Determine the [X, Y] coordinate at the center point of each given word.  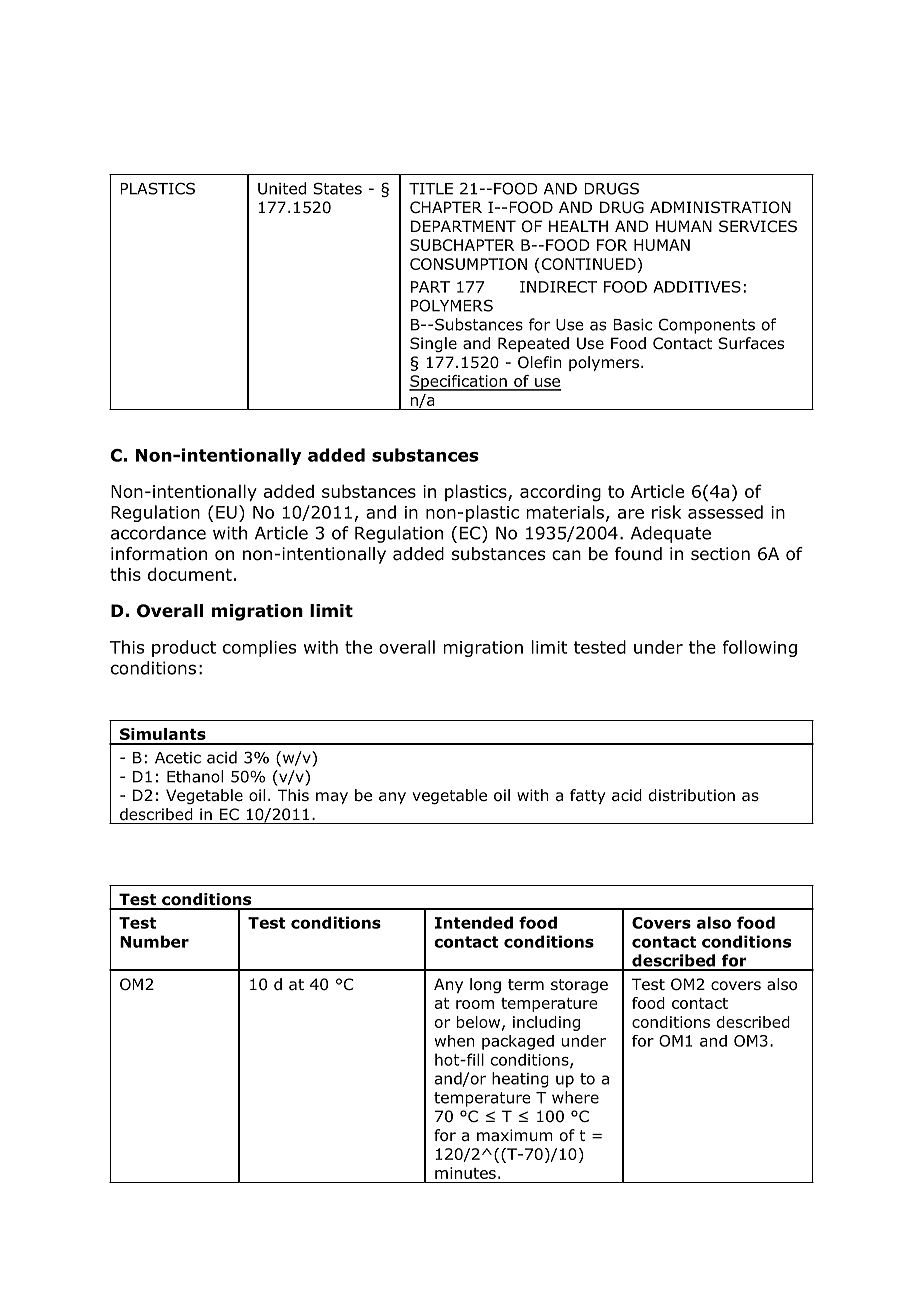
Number [154, 941]
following [760, 648]
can [566, 555]
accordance [158, 533]
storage [579, 986]
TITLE [431, 189]
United [282, 188]
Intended [474, 922]
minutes [465, 1173]
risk [666, 512]
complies [259, 648]
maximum [515, 1135]
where [575, 1097]
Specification [459, 383]
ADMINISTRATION [720, 207]
